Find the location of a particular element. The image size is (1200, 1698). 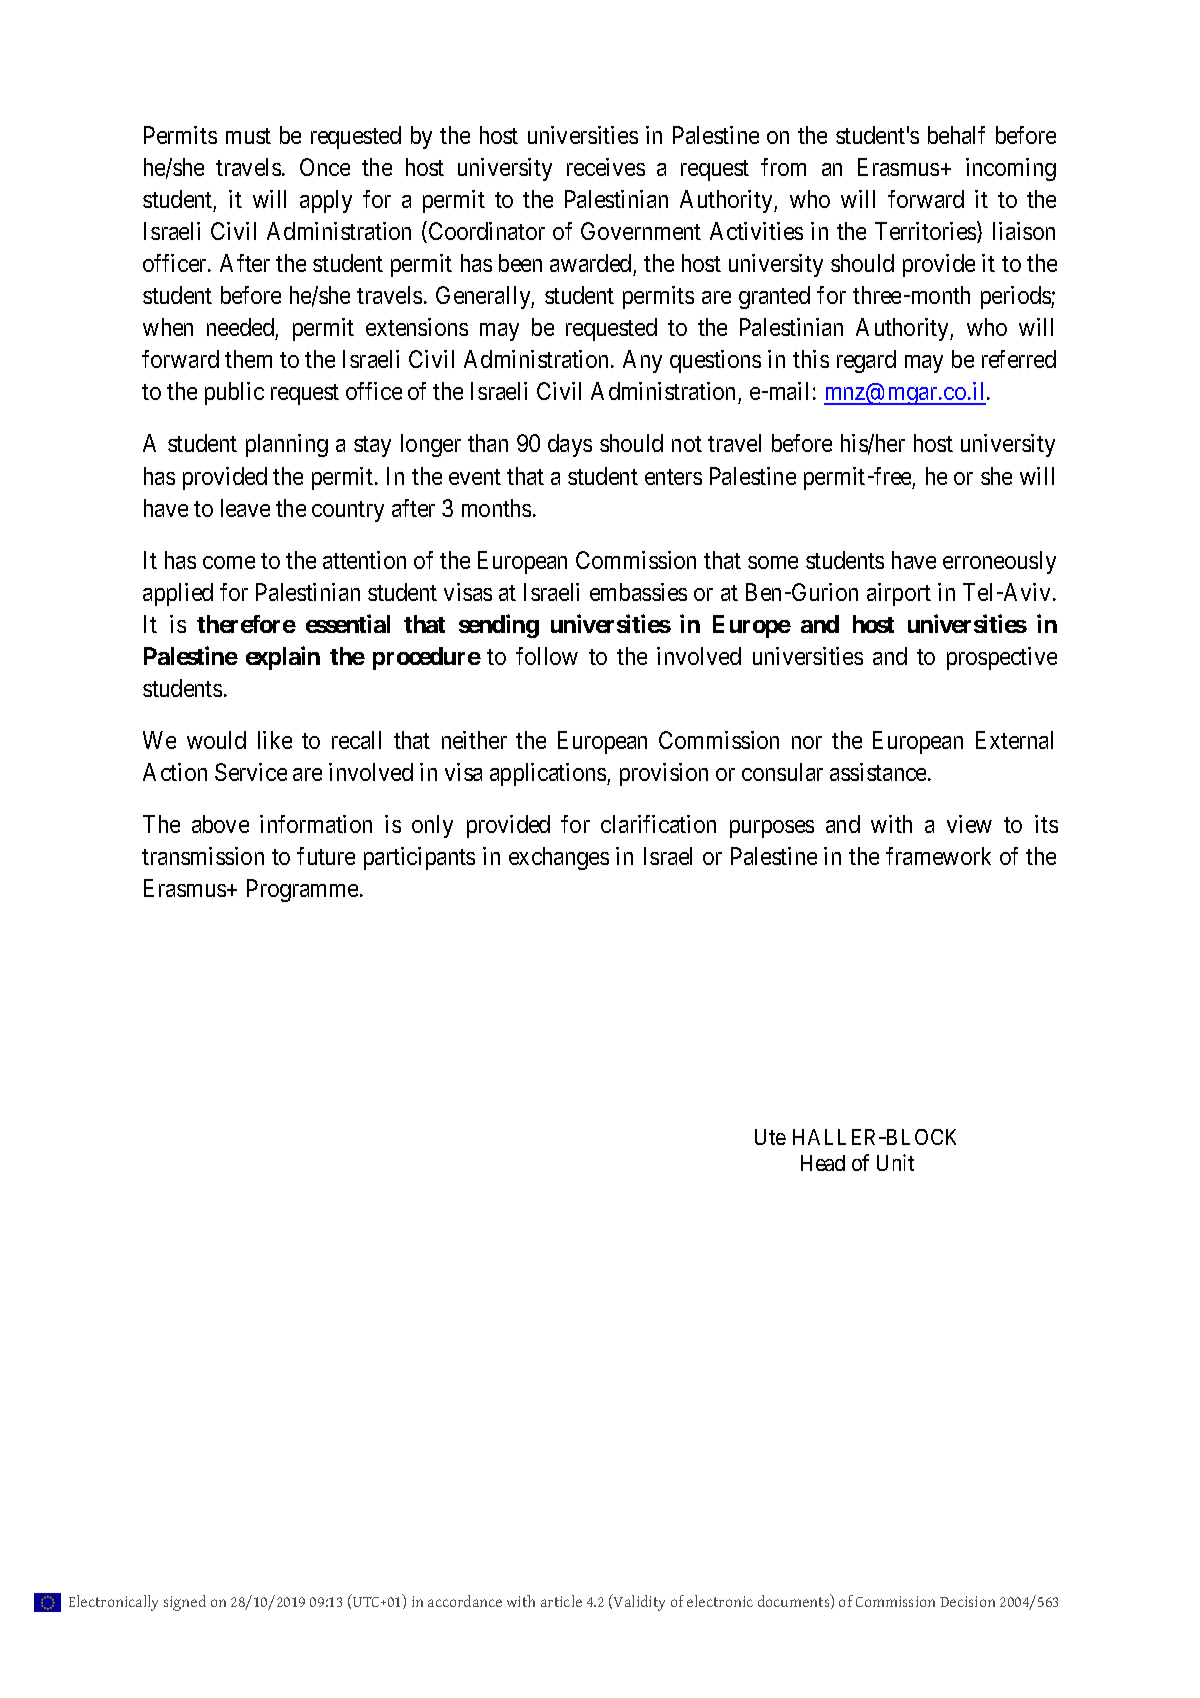

behalf is located at coordinates (956, 135).
